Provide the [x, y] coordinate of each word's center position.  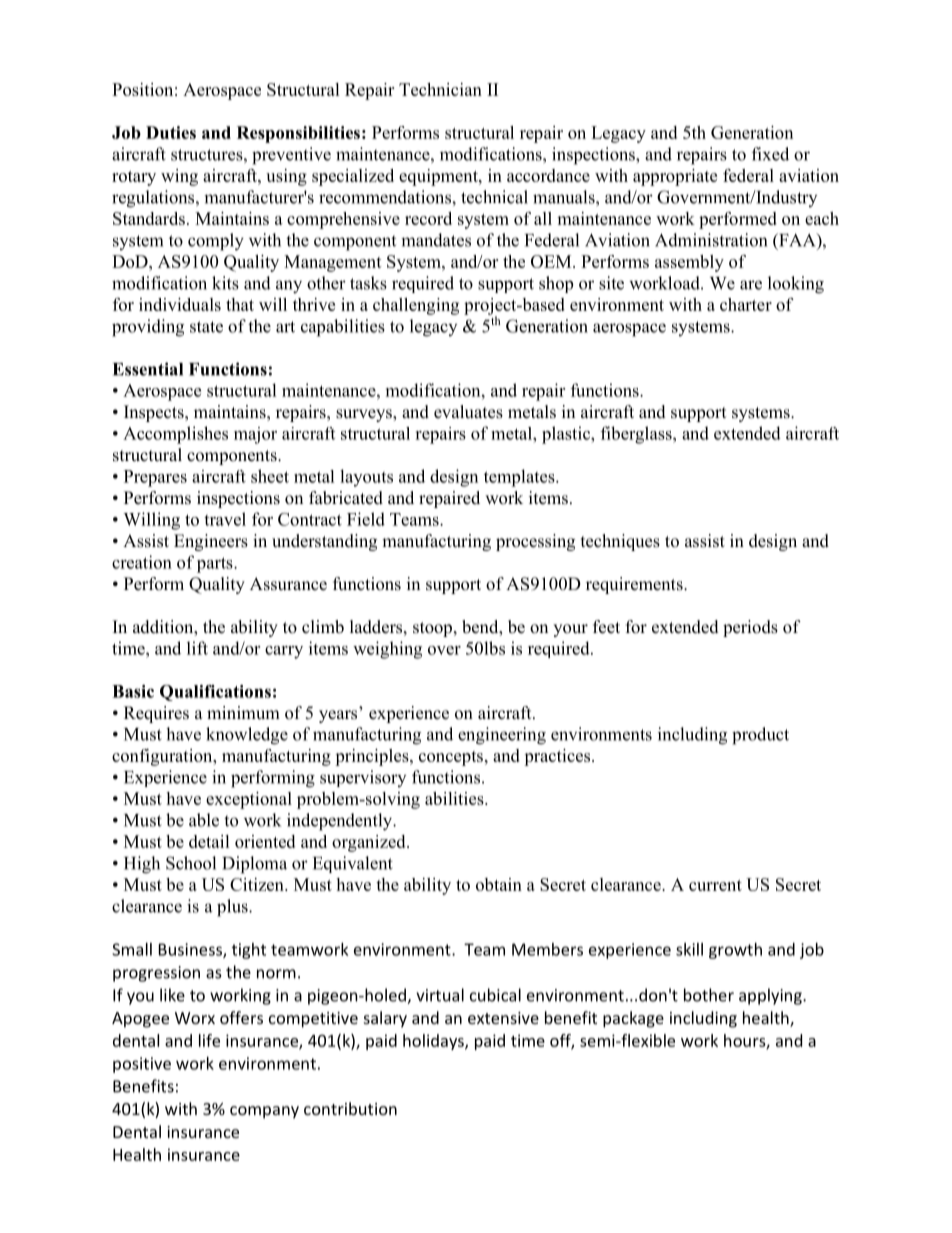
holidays [434, 1042]
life [209, 1040]
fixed [770, 154]
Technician [440, 89]
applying [771, 996]
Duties [171, 132]
